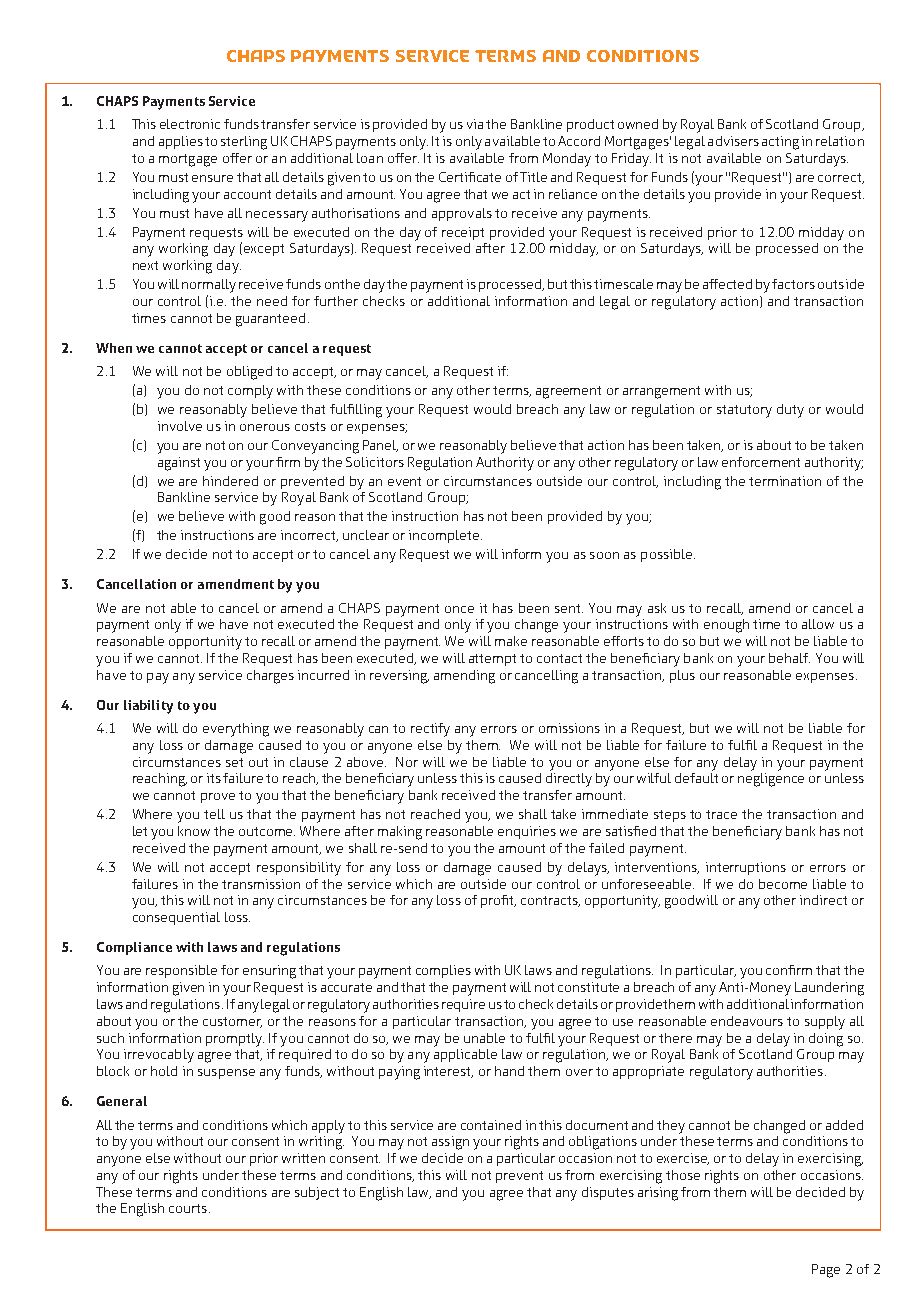 This screenshot has width=924, height=1308. What do you see at coordinates (180, 426) in the screenshot?
I see `involve` at bounding box center [180, 426].
